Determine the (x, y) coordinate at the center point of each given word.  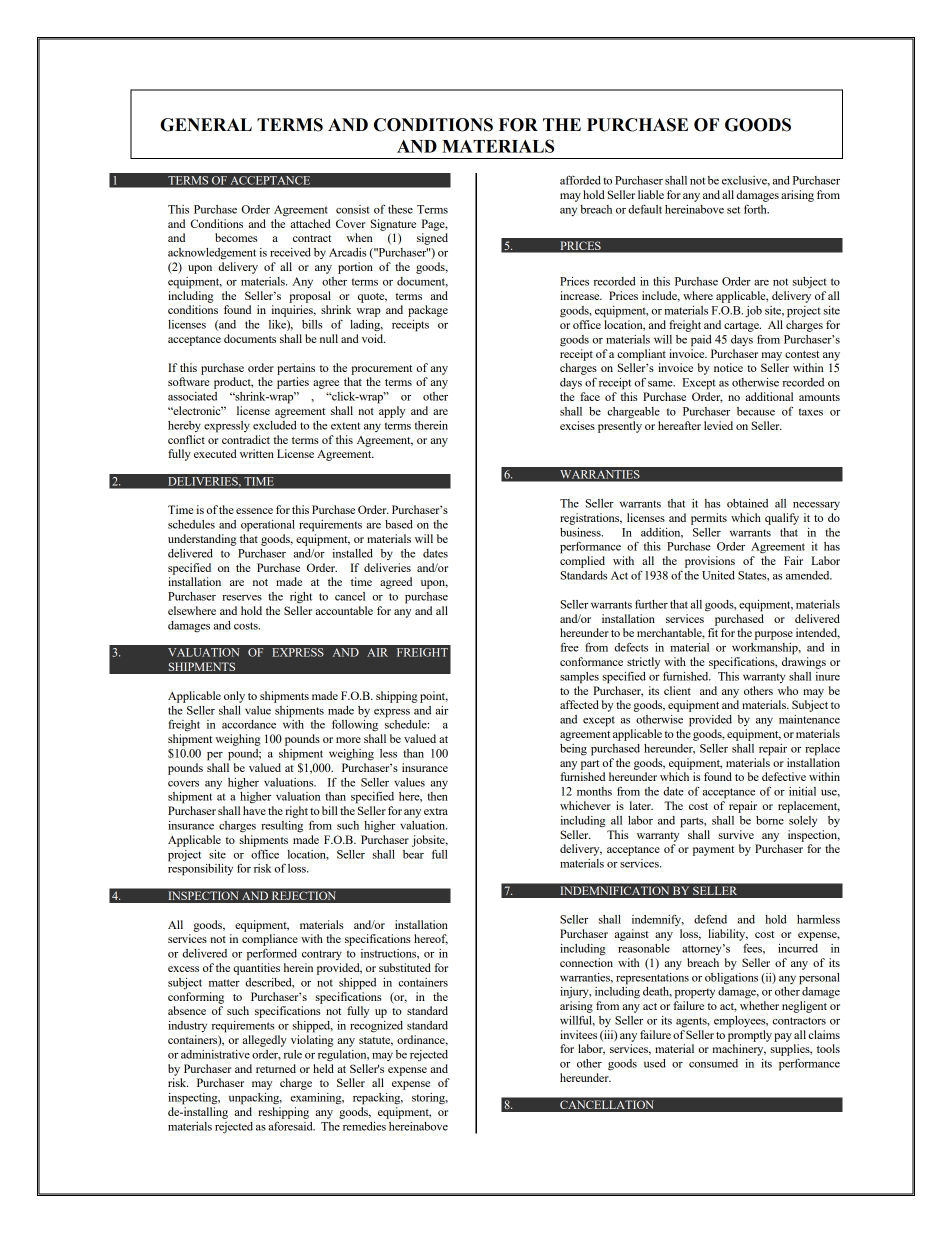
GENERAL (206, 125)
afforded (580, 180)
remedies (364, 1126)
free (570, 647)
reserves (242, 598)
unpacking (255, 1099)
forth (756, 209)
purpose (774, 635)
